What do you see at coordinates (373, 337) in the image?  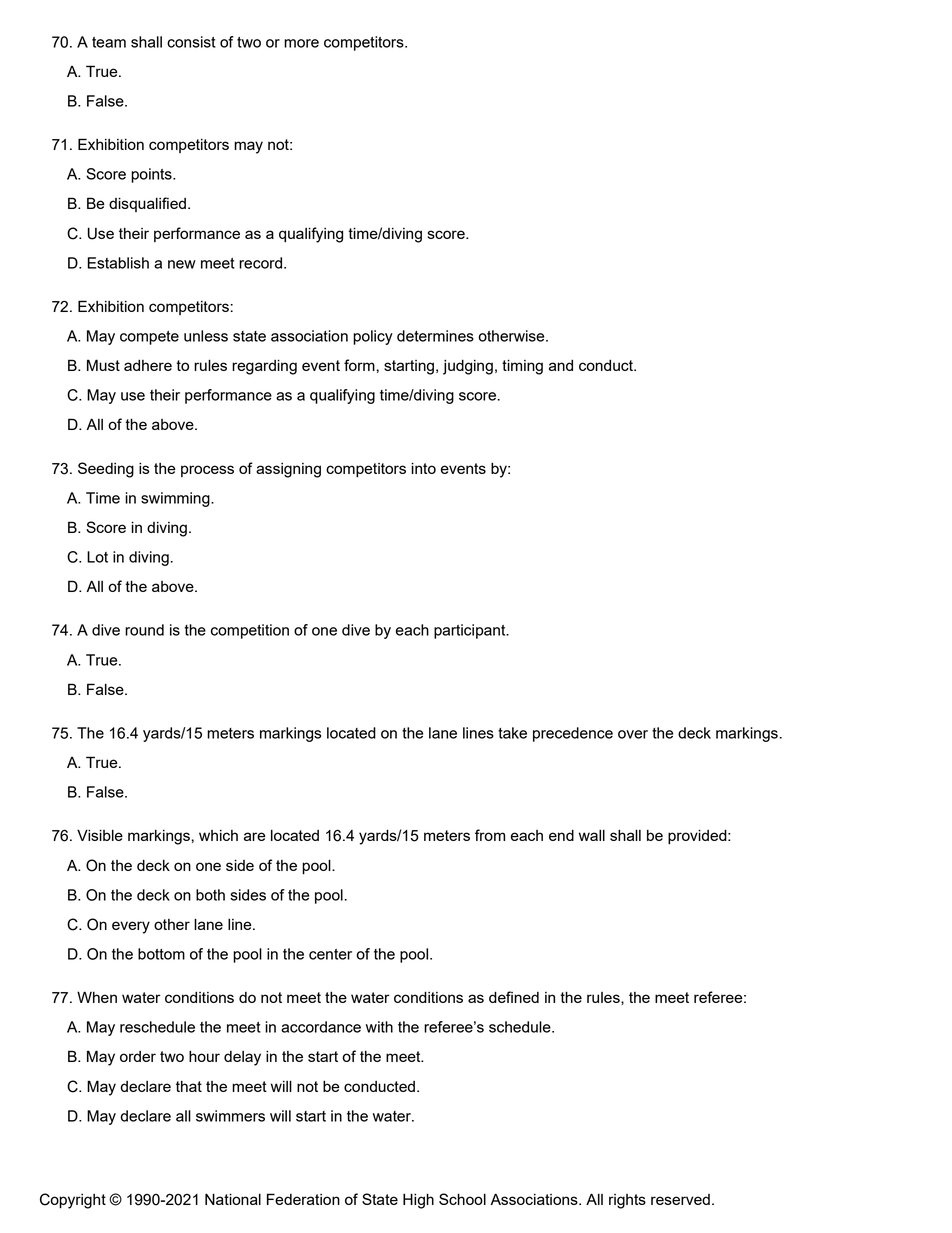 I see `policy` at bounding box center [373, 337].
